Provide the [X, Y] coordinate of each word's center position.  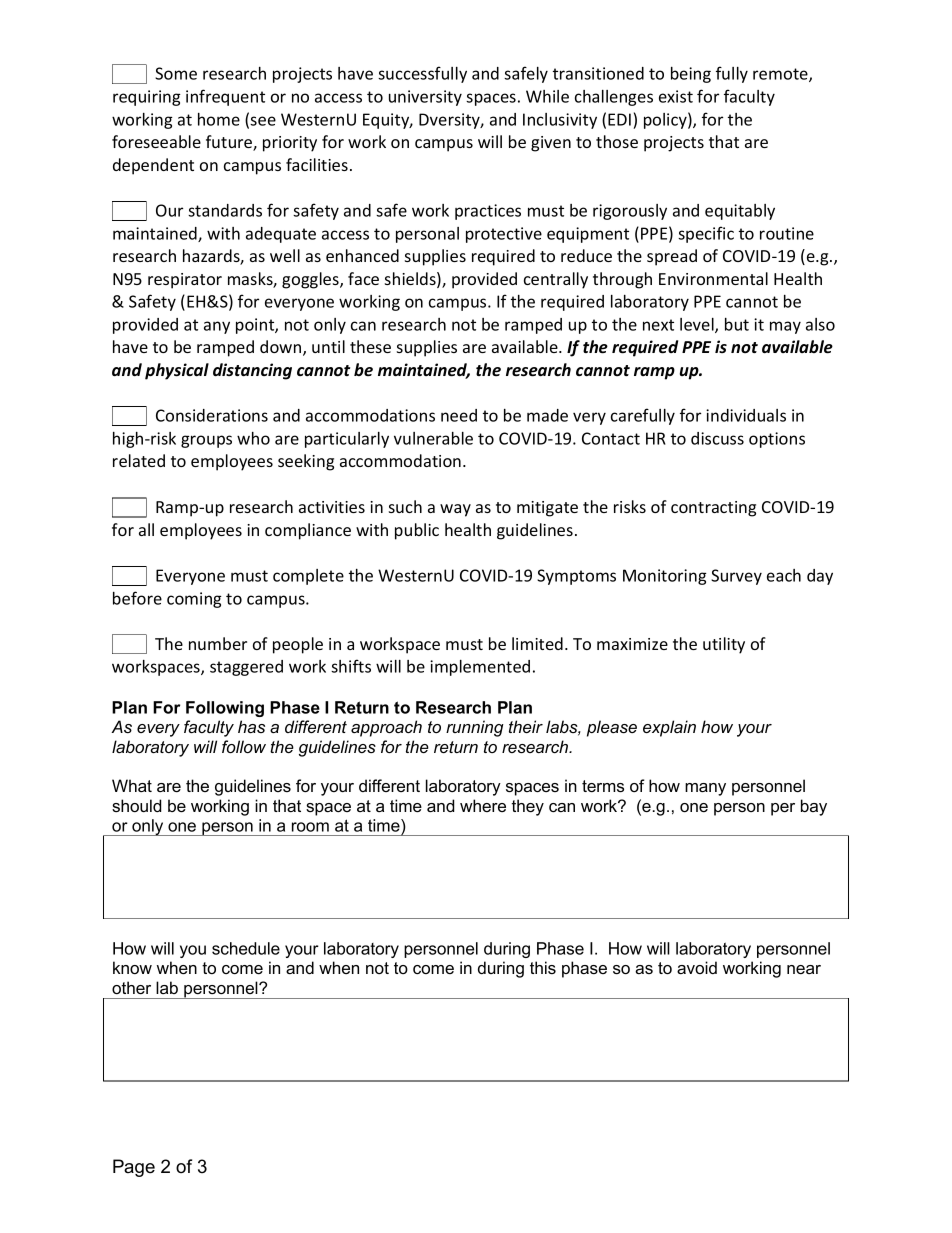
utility [724, 645]
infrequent [225, 97]
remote [781, 75]
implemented [480, 668]
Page [134, 1168]
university [425, 98]
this [543, 967]
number [218, 643]
